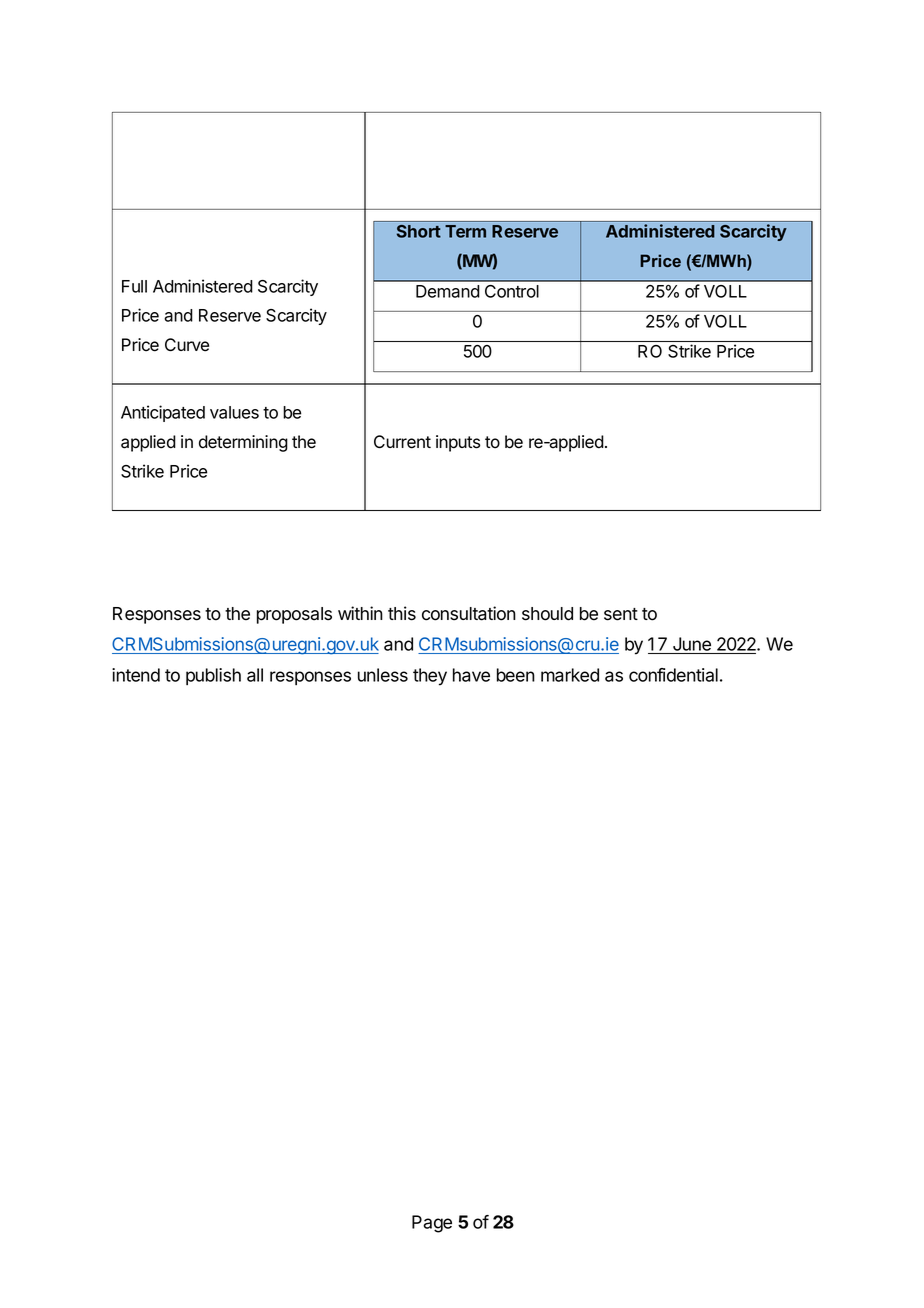 This image has width=924, height=1308. I want to click on Page, so click(432, 1224).
